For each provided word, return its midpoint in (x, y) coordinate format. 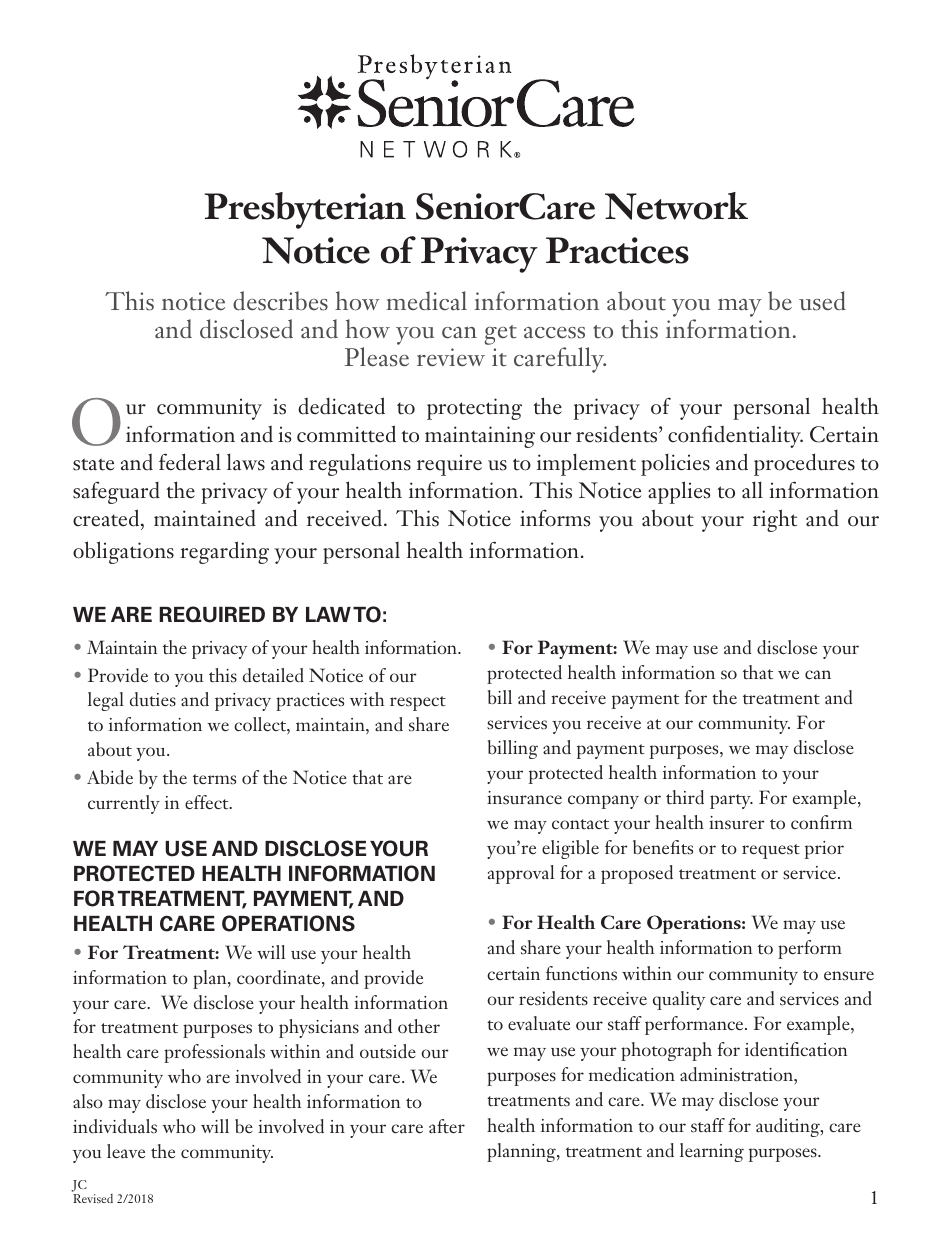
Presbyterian (305, 210)
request (771, 851)
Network (676, 206)
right (775, 520)
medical (426, 301)
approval (521, 874)
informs (555, 518)
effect (208, 802)
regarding (224, 552)
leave (126, 1151)
